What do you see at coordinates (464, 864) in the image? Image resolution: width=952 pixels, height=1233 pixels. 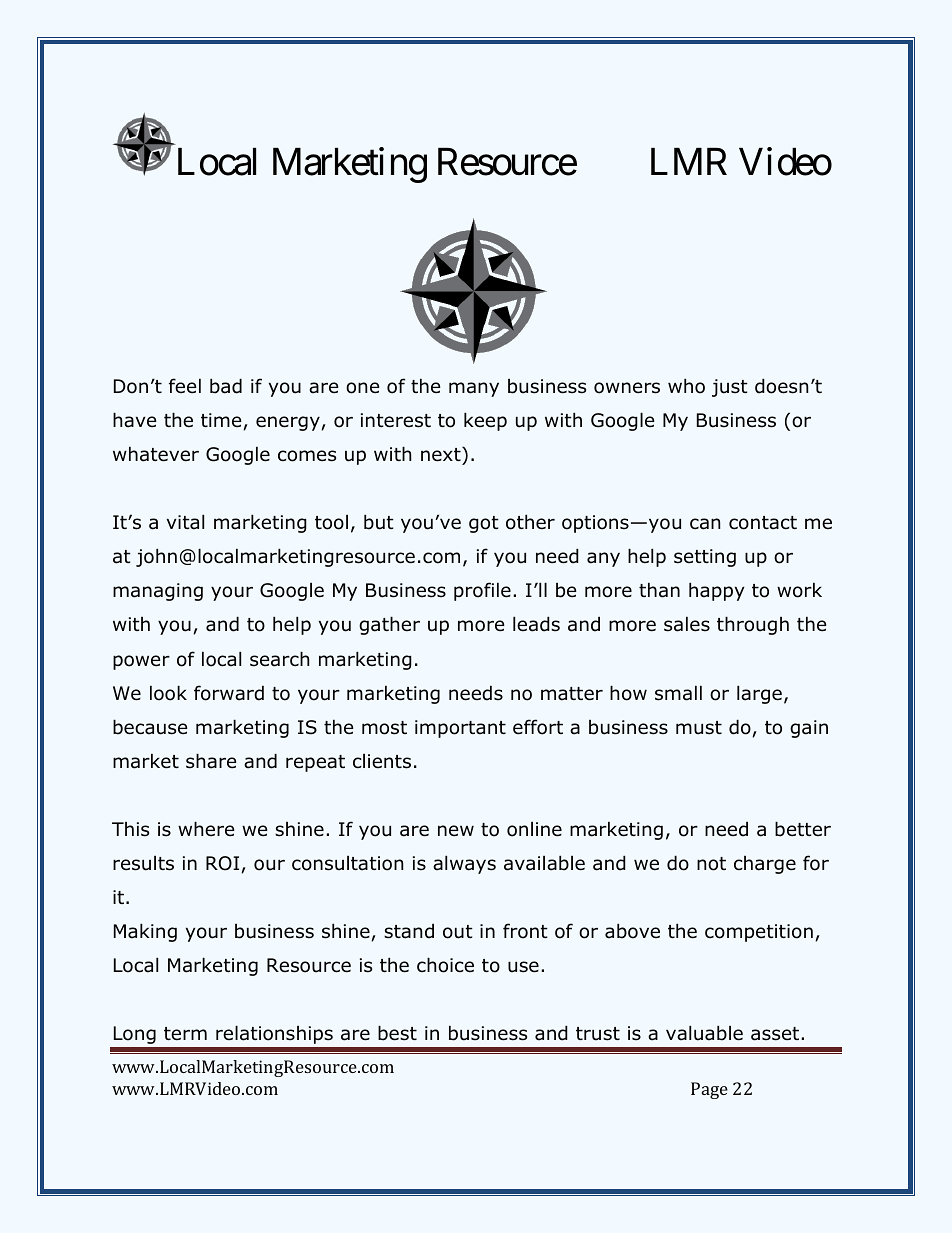 I see `always` at bounding box center [464, 864].
